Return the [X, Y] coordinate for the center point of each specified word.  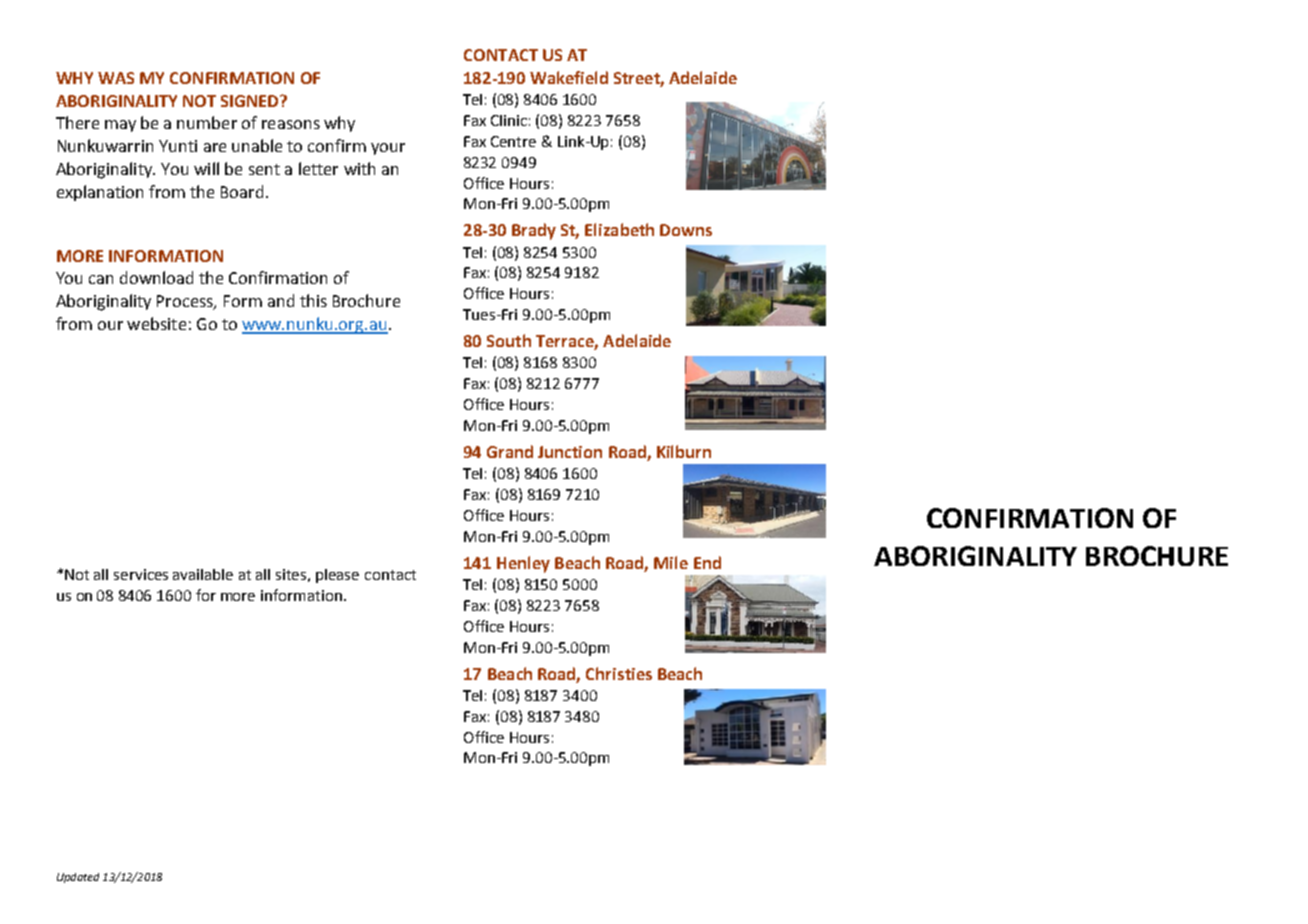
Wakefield [569, 77]
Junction [570, 452]
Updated [78, 878]
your [388, 149]
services [141, 574]
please [337, 576]
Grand [510, 451]
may [120, 126]
